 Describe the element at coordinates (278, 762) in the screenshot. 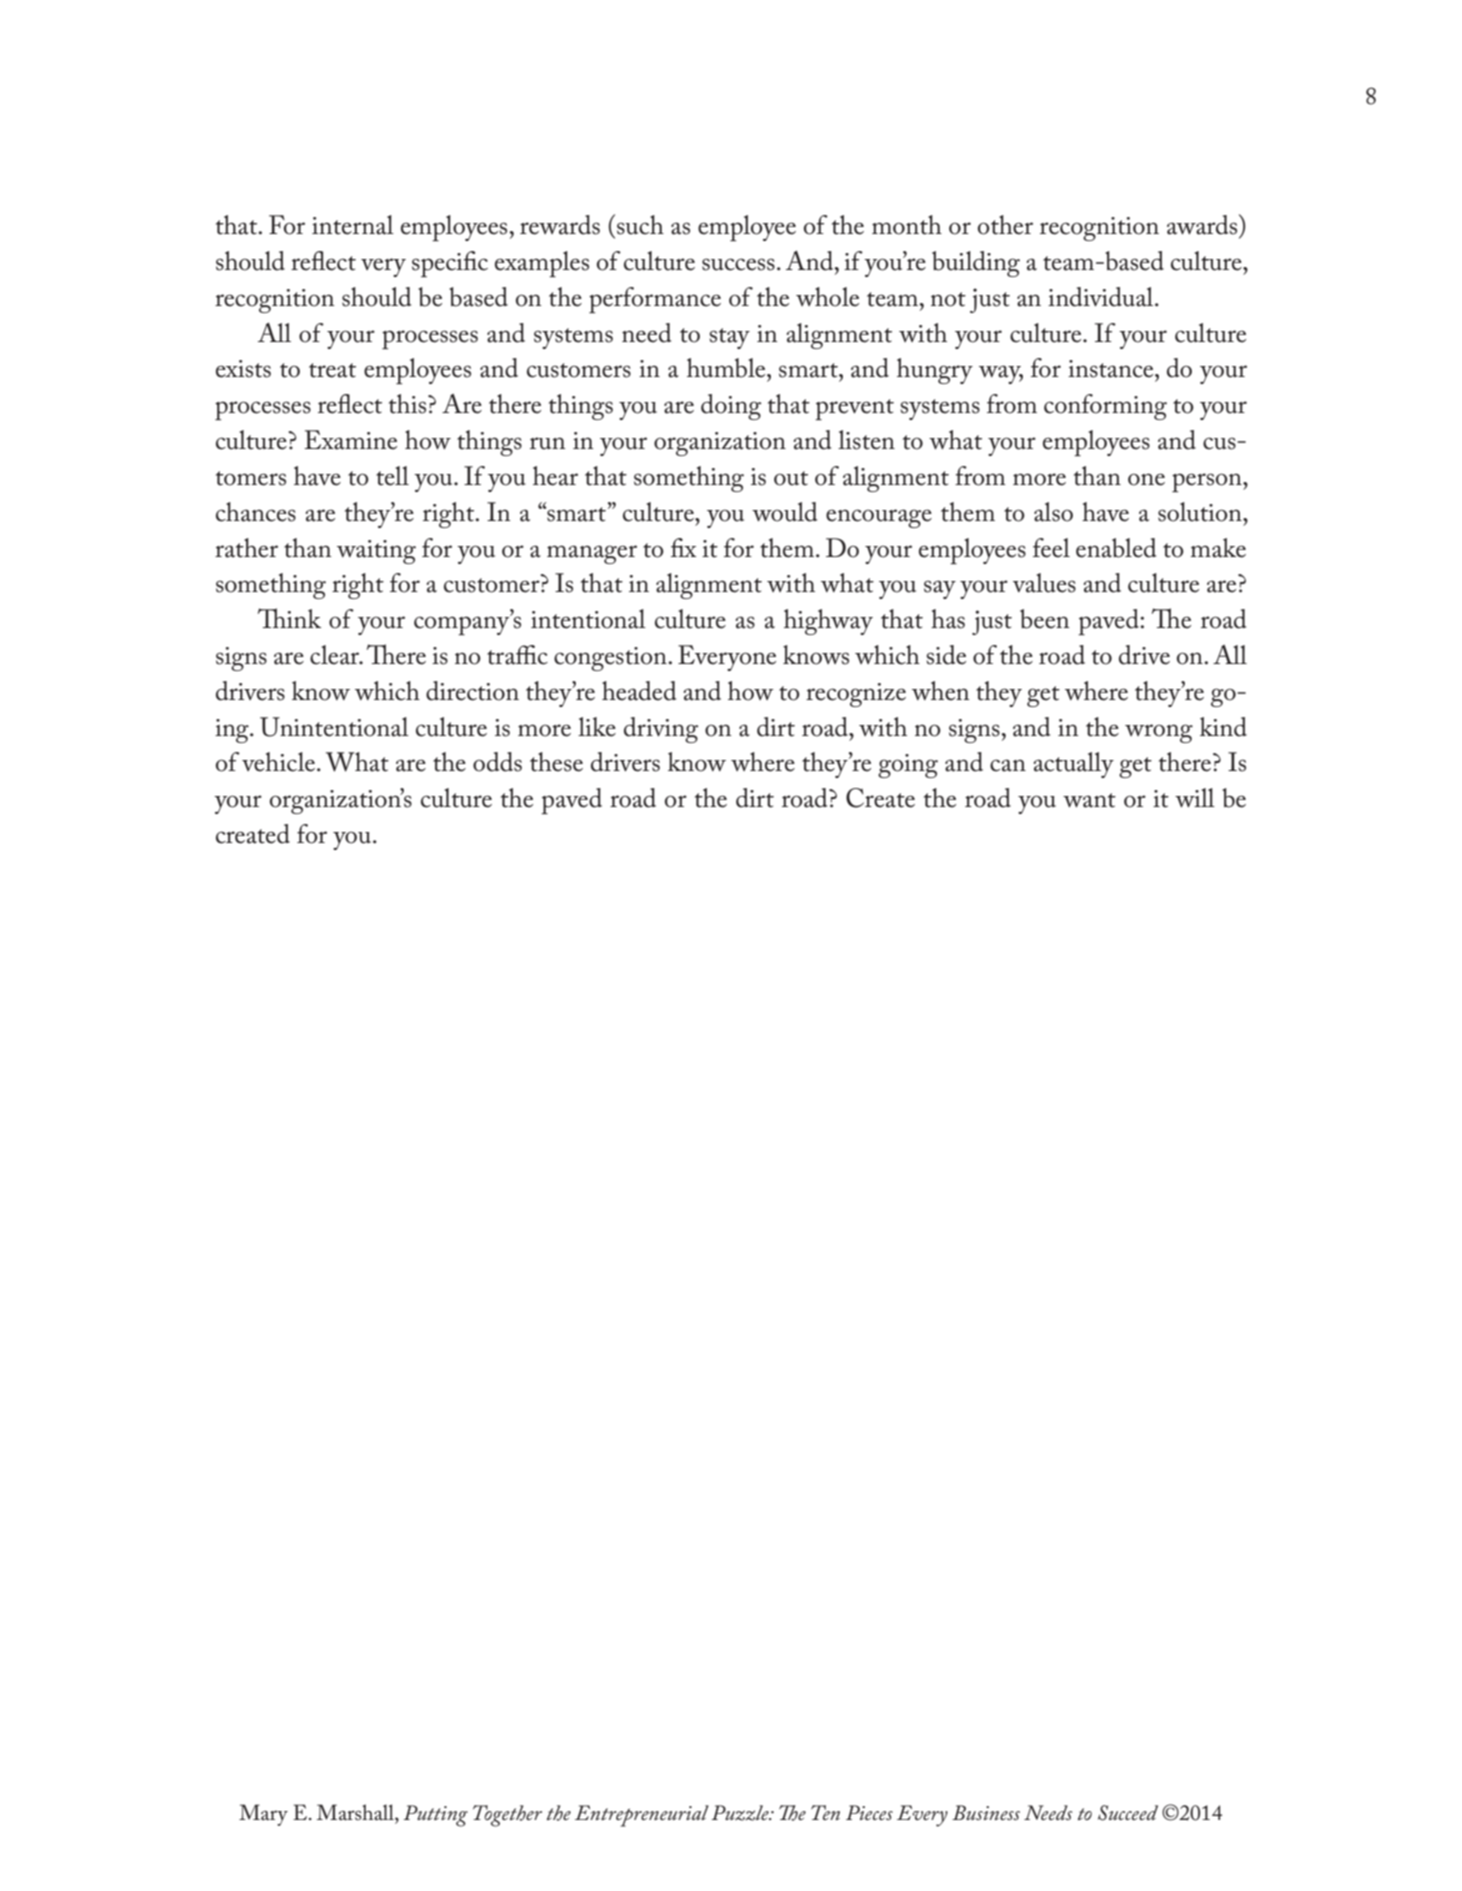

I see `vehicle` at that location.
